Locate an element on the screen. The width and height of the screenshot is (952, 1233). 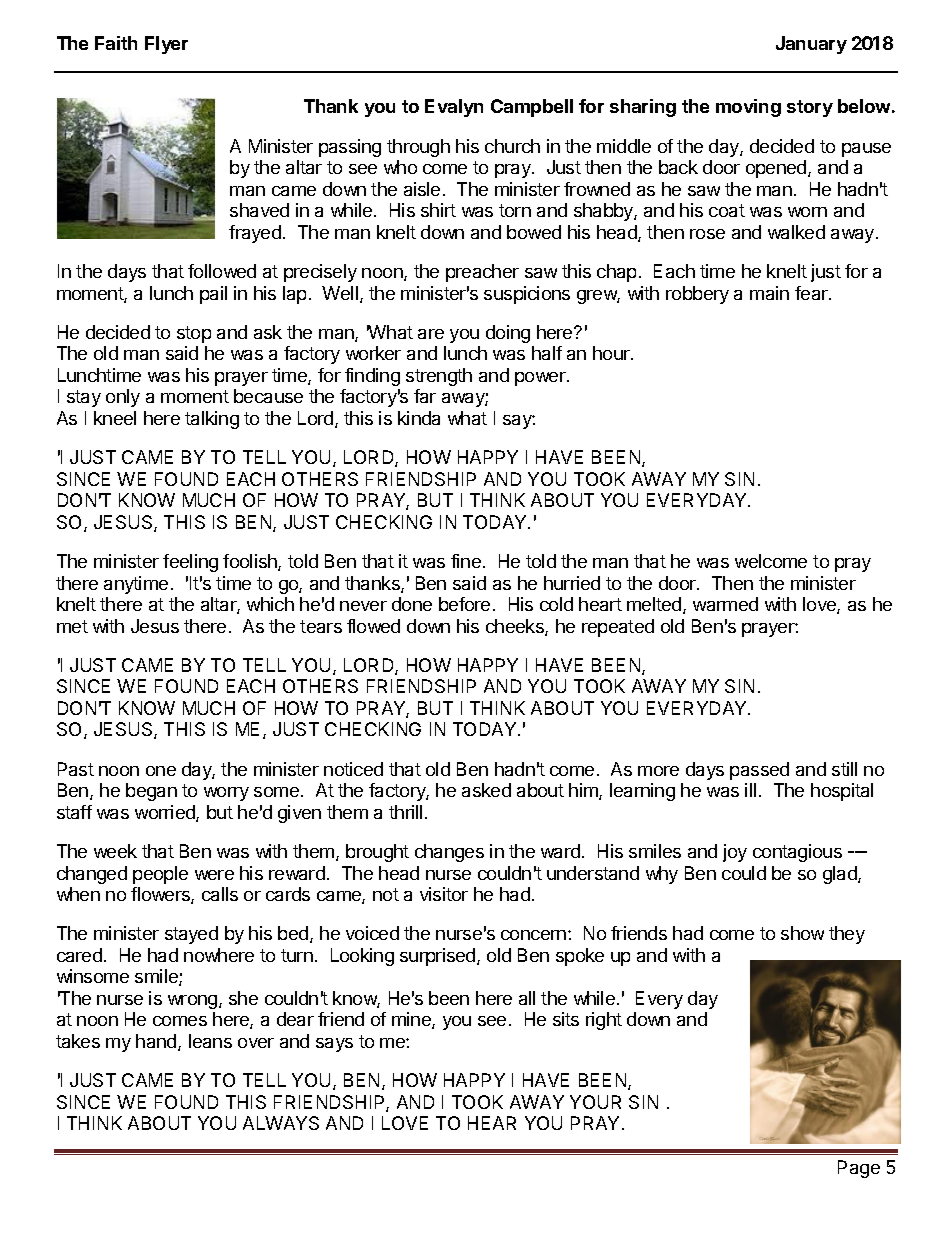
before is located at coordinates (464, 604).
